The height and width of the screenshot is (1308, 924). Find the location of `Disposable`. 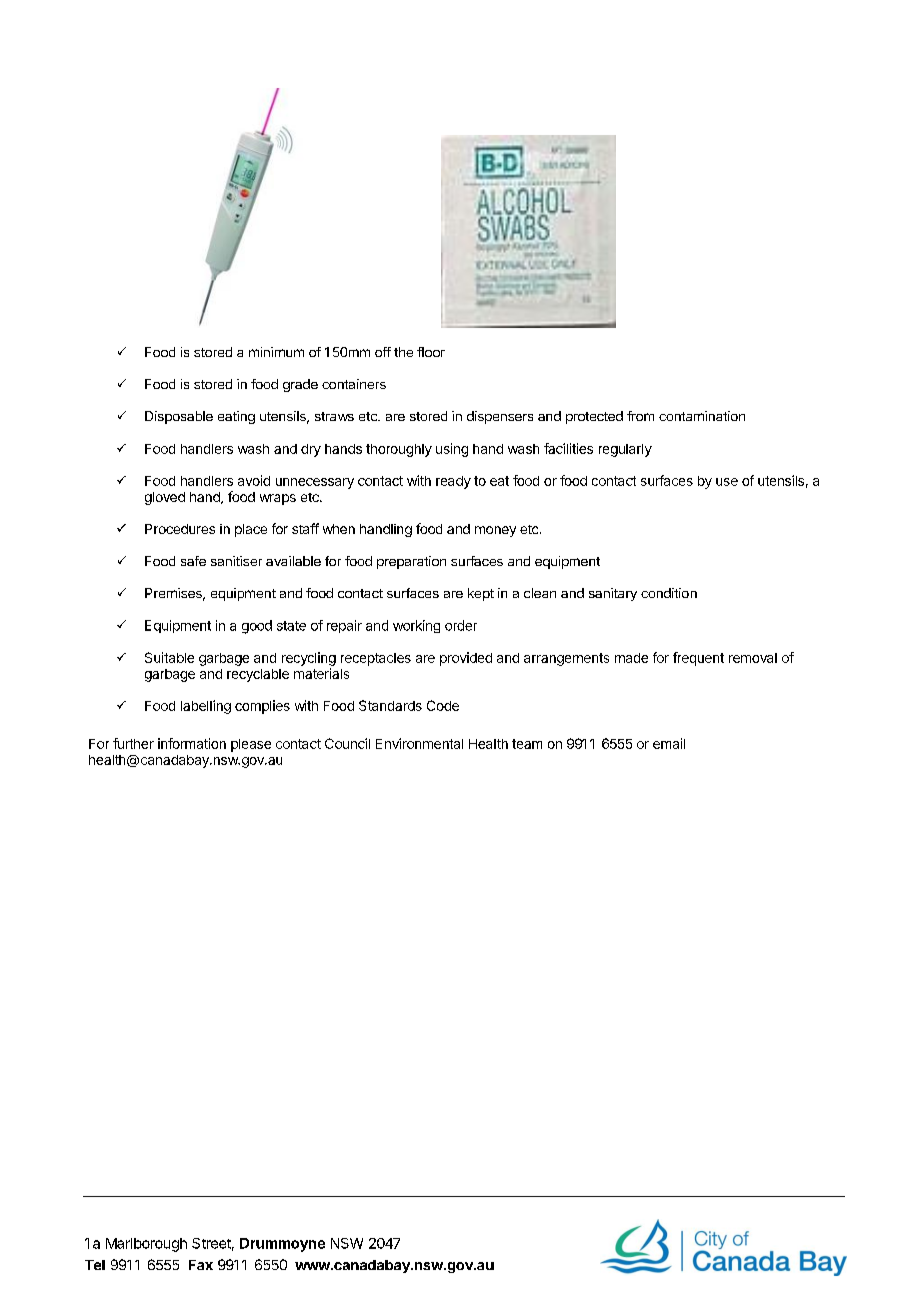

Disposable is located at coordinates (179, 417).
